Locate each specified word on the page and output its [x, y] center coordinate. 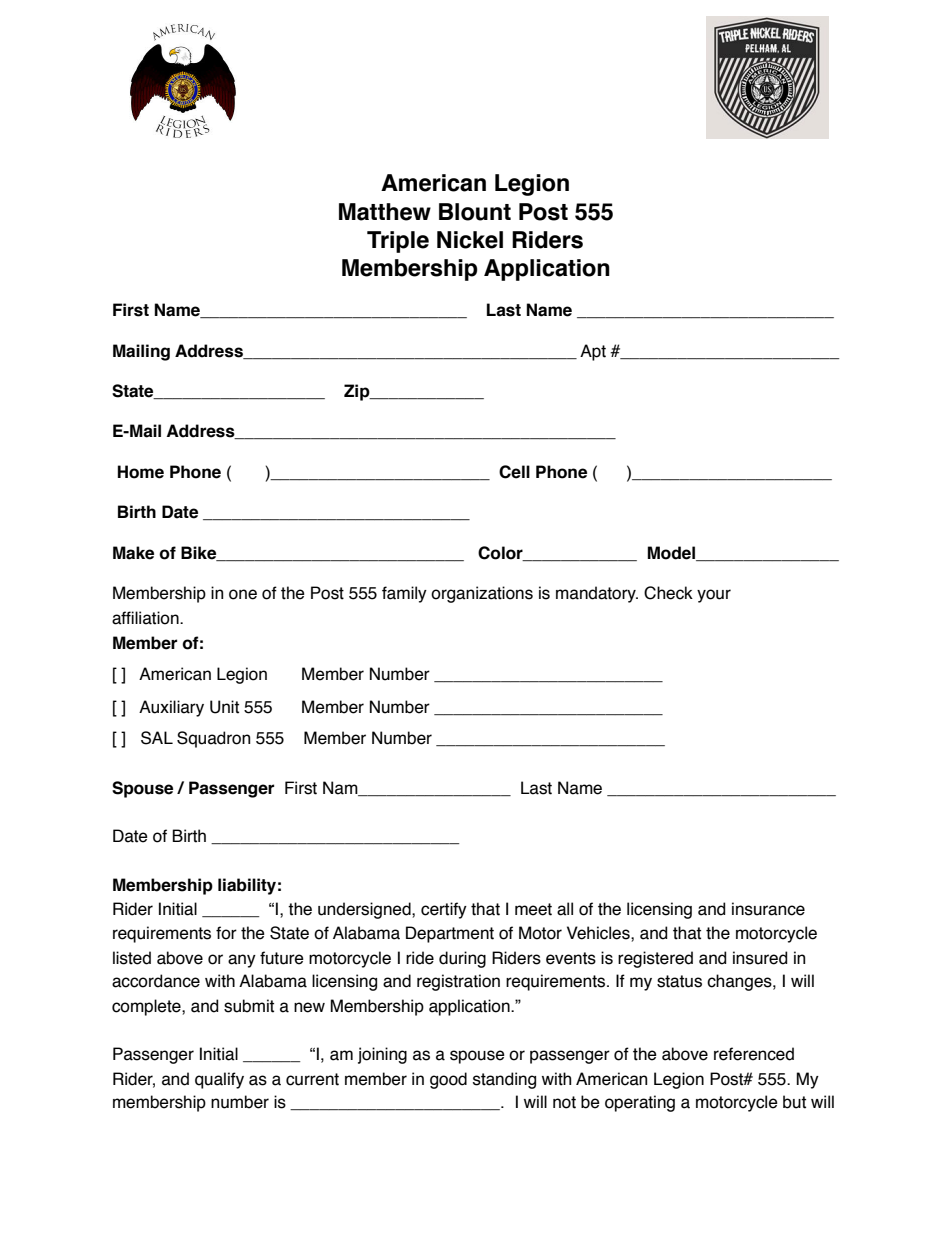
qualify [219, 1080]
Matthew [385, 212]
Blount [475, 212]
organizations [482, 594]
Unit [224, 707]
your [714, 596]
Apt [593, 352]
